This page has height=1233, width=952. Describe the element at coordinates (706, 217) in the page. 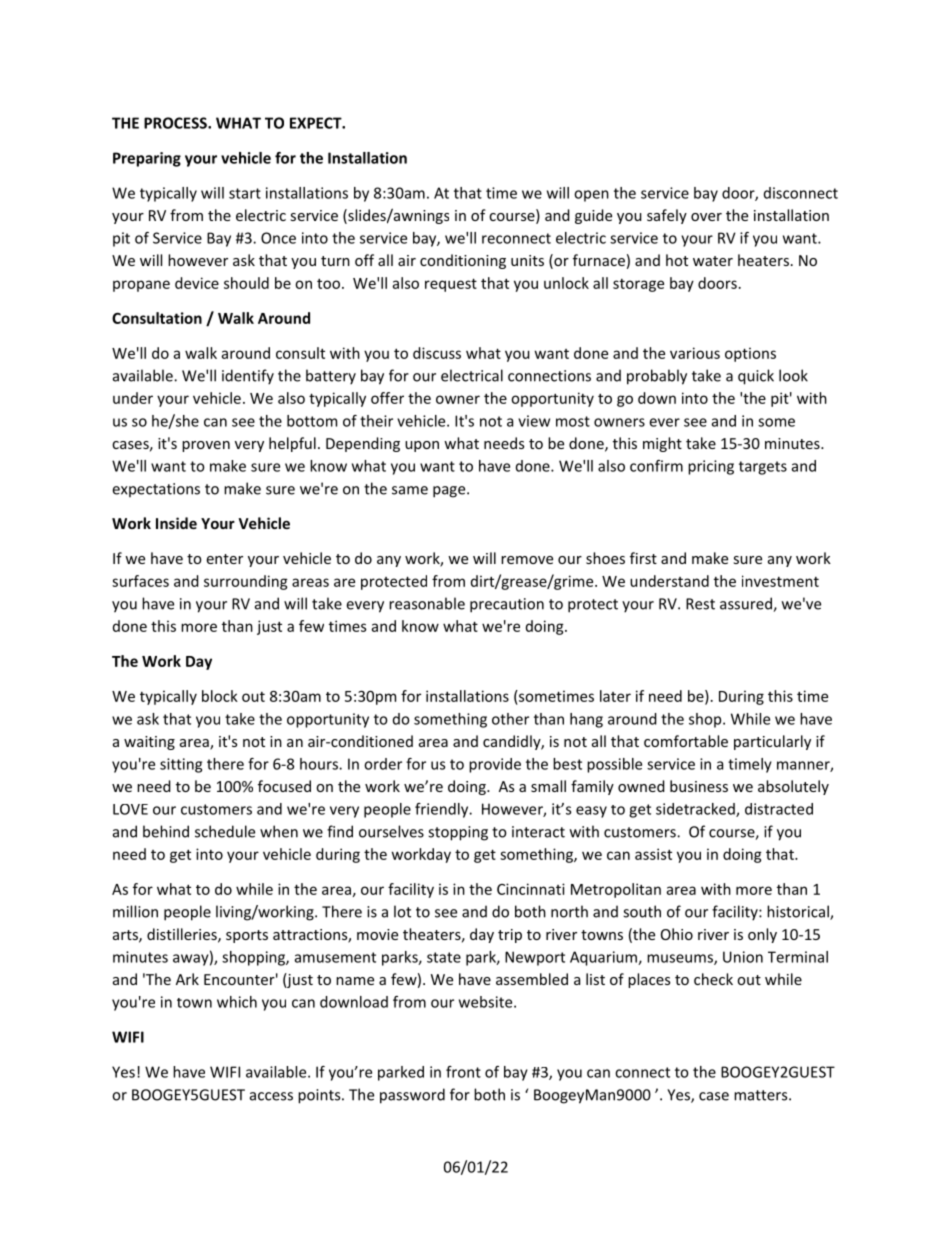

I see `over` at that location.
